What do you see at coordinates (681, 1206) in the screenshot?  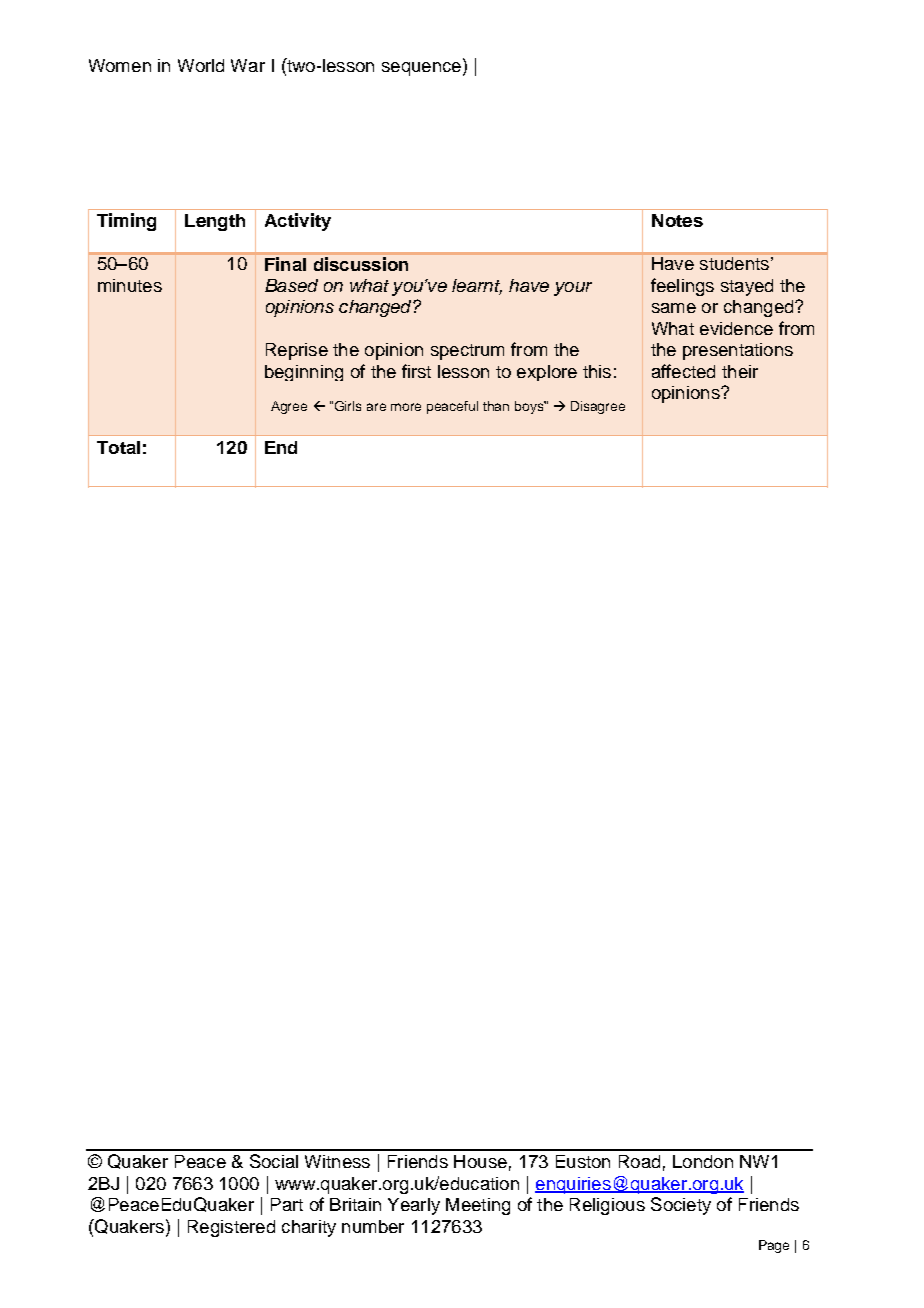 I see `Society` at bounding box center [681, 1206].
